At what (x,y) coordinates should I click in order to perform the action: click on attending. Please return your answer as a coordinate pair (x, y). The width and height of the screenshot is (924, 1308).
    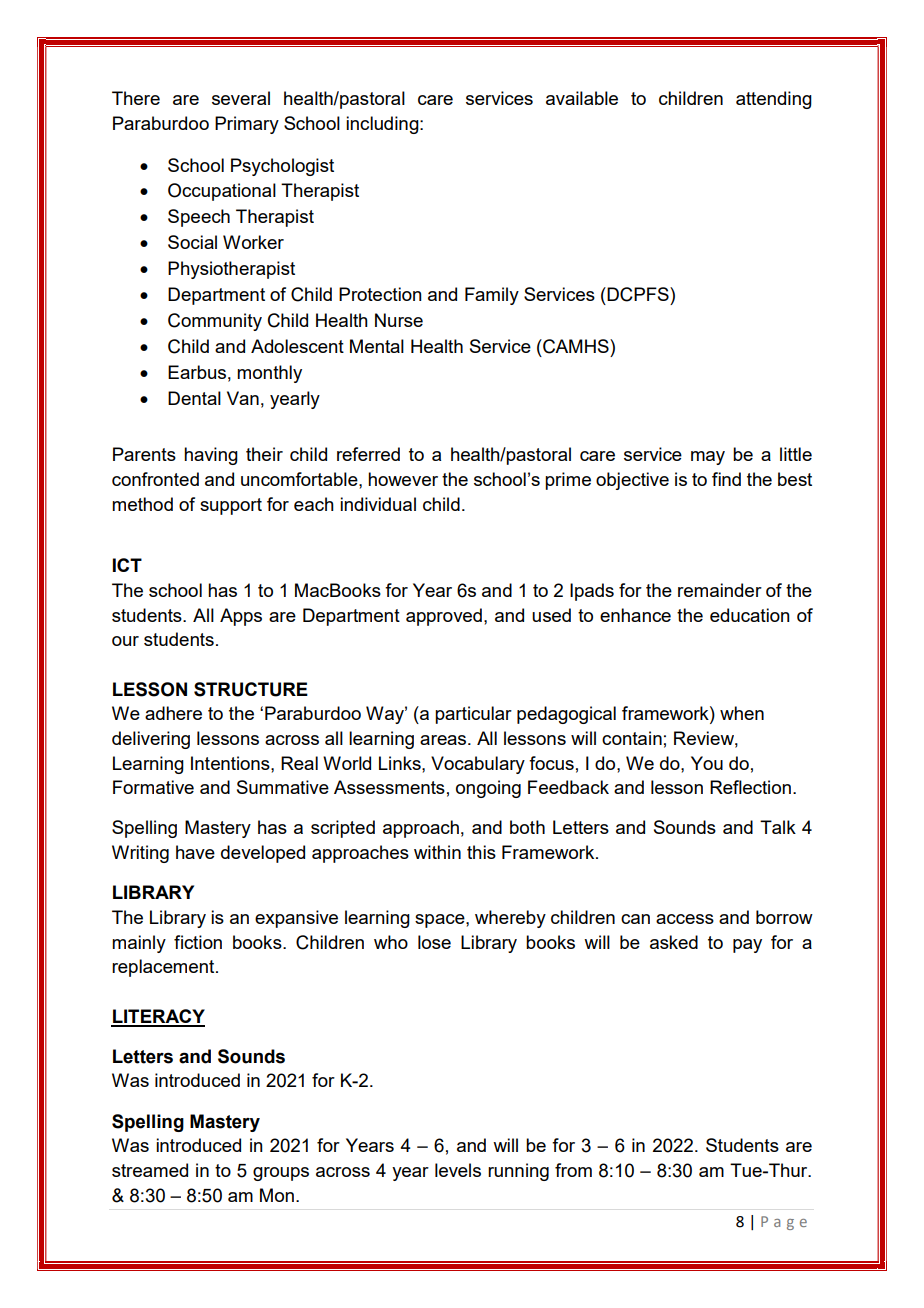
    Looking at the image, I should click on (774, 100).
